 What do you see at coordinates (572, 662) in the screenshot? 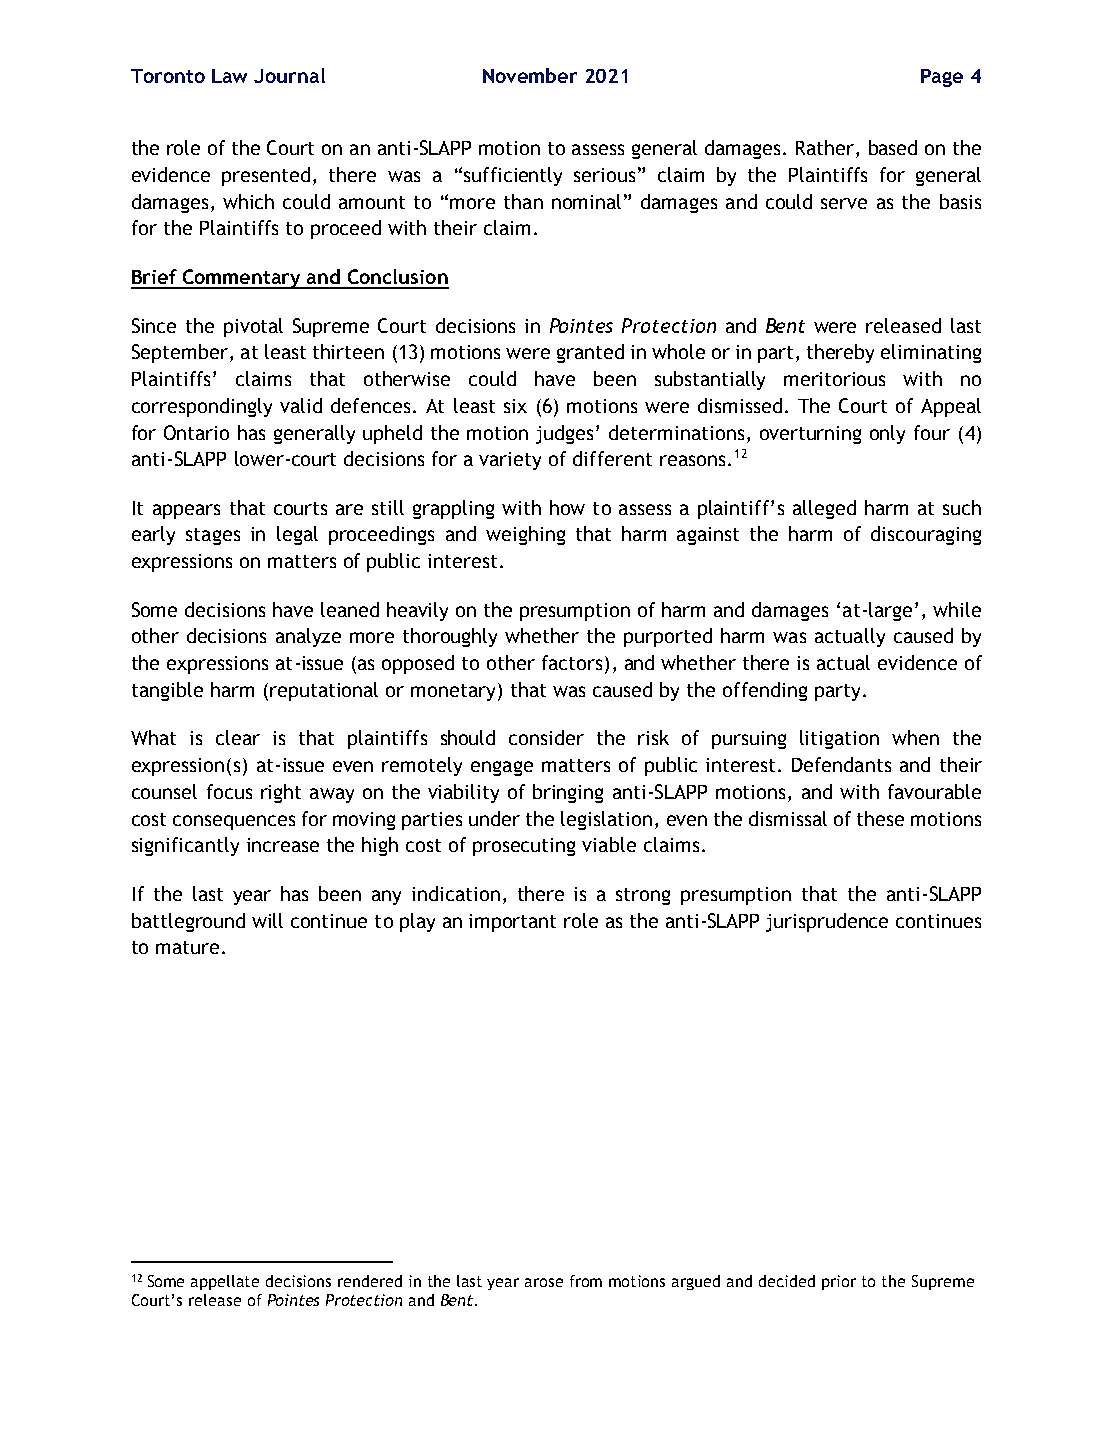
I see `factors` at bounding box center [572, 662].
